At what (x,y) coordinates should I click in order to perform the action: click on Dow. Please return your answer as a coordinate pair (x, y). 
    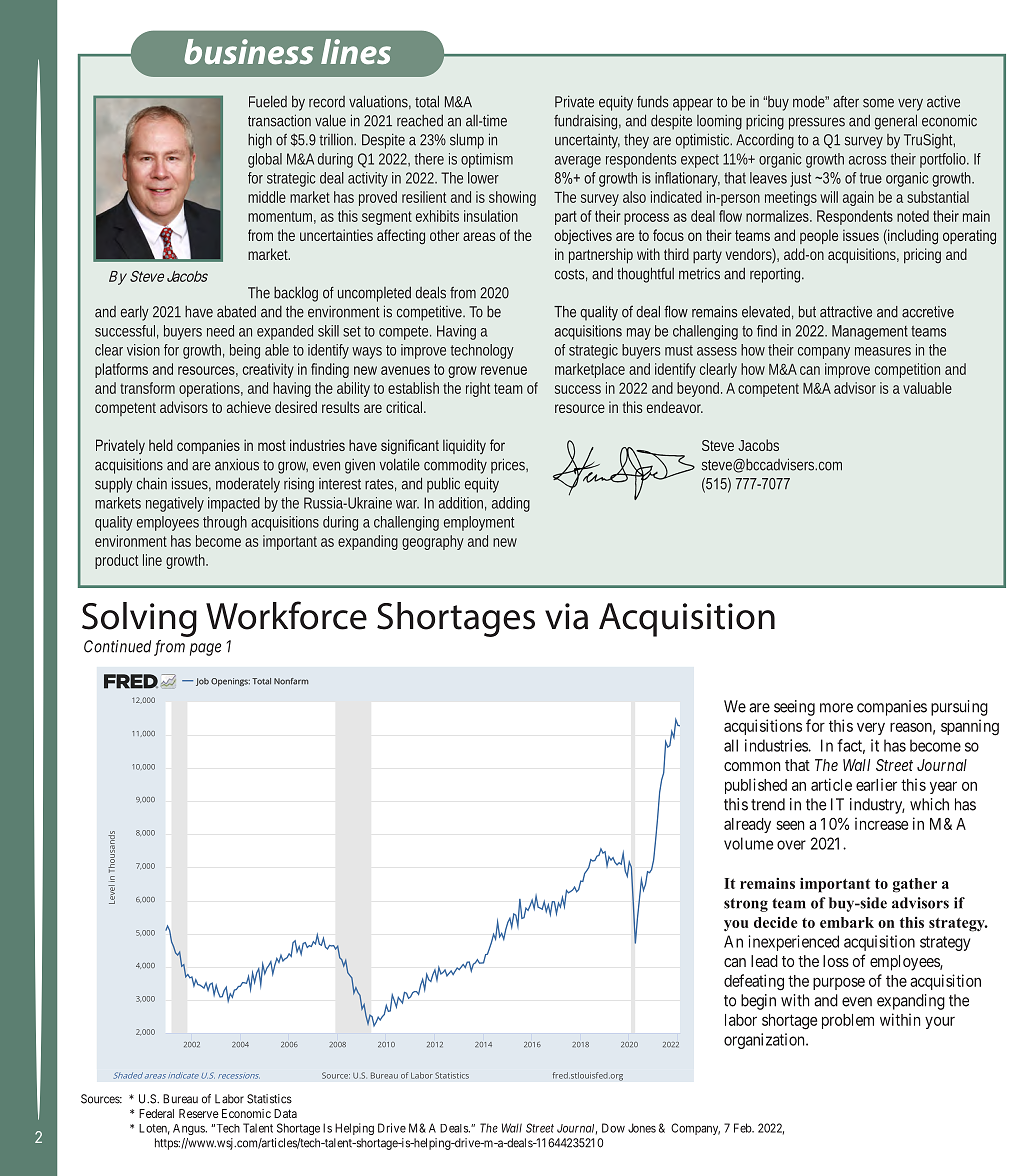
    Looking at the image, I should click on (613, 1128).
